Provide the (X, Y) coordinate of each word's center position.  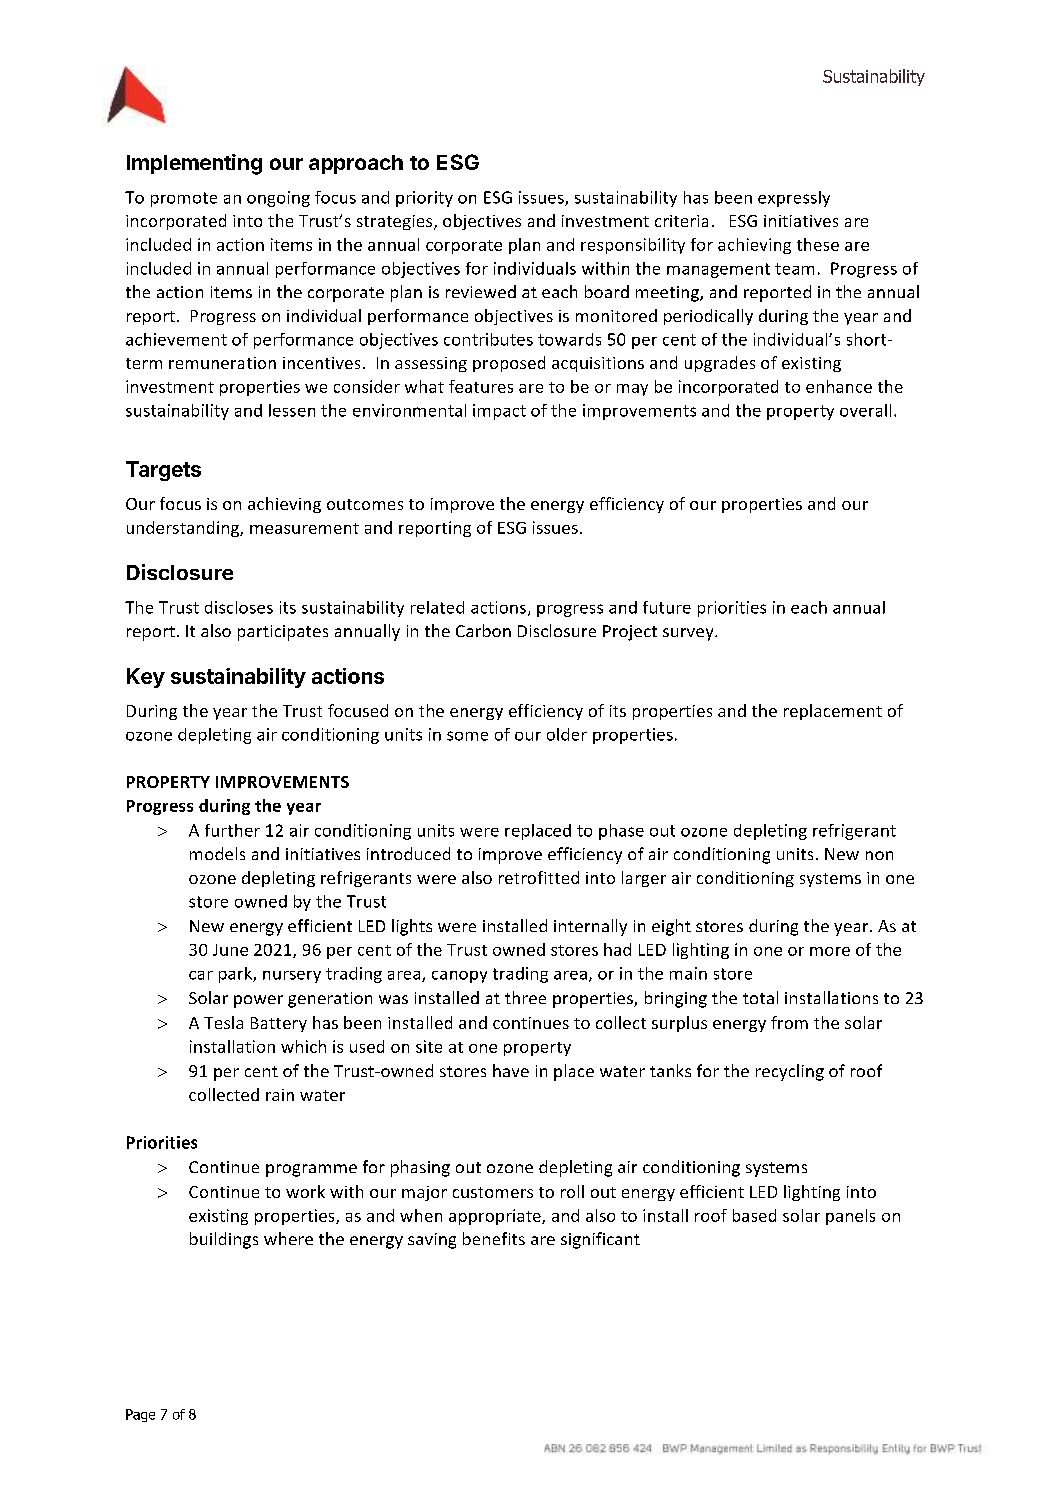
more (830, 951)
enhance (839, 386)
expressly (794, 199)
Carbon (483, 630)
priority (424, 199)
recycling (790, 1072)
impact (499, 412)
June (230, 950)
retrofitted (539, 877)
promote (184, 199)
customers (493, 1192)
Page (140, 1415)
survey (689, 634)
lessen (292, 410)
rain (280, 1095)
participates (283, 633)
